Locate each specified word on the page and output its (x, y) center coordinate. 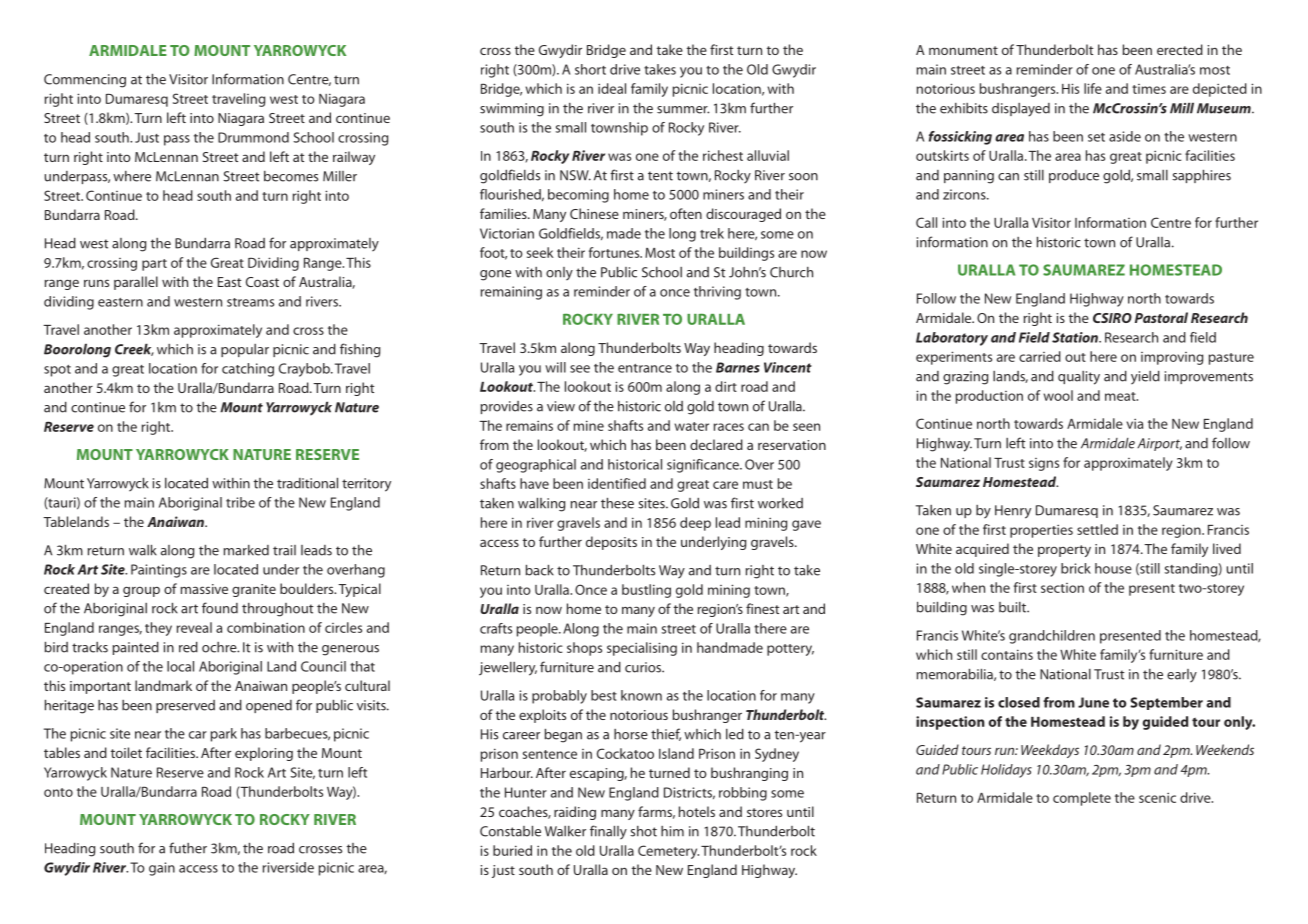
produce (1074, 176)
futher (188, 848)
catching (248, 370)
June (1093, 702)
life (1093, 88)
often (686, 213)
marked (246, 550)
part (154, 265)
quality (1079, 378)
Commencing (85, 81)
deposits (611, 543)
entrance (645, 368)
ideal (612, 88)
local (180, 666)
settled (1097, 529)
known (641, 695)
